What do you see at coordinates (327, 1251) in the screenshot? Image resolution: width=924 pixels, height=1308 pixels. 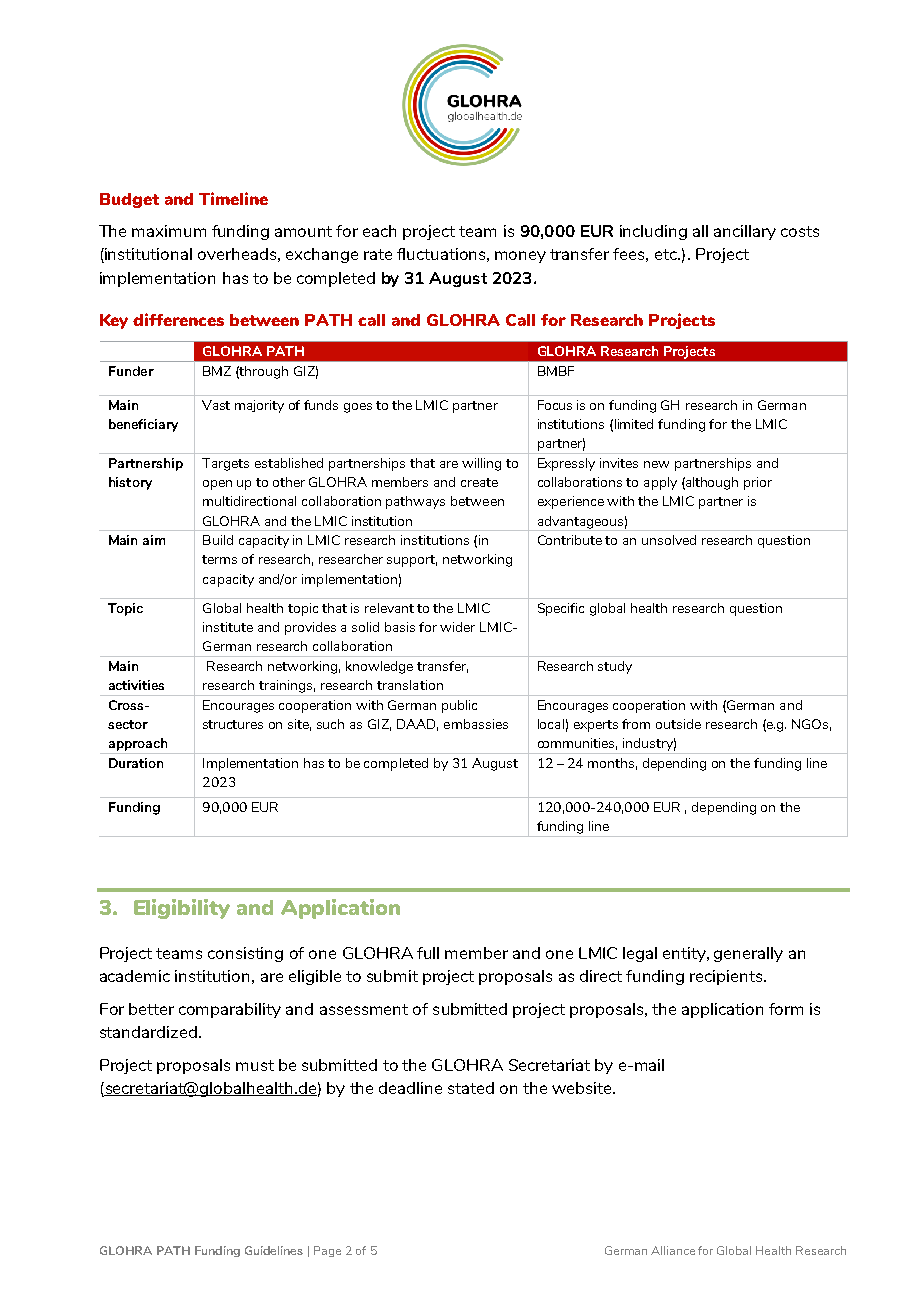 I see `Page` at bounding box center [327, 1251].
